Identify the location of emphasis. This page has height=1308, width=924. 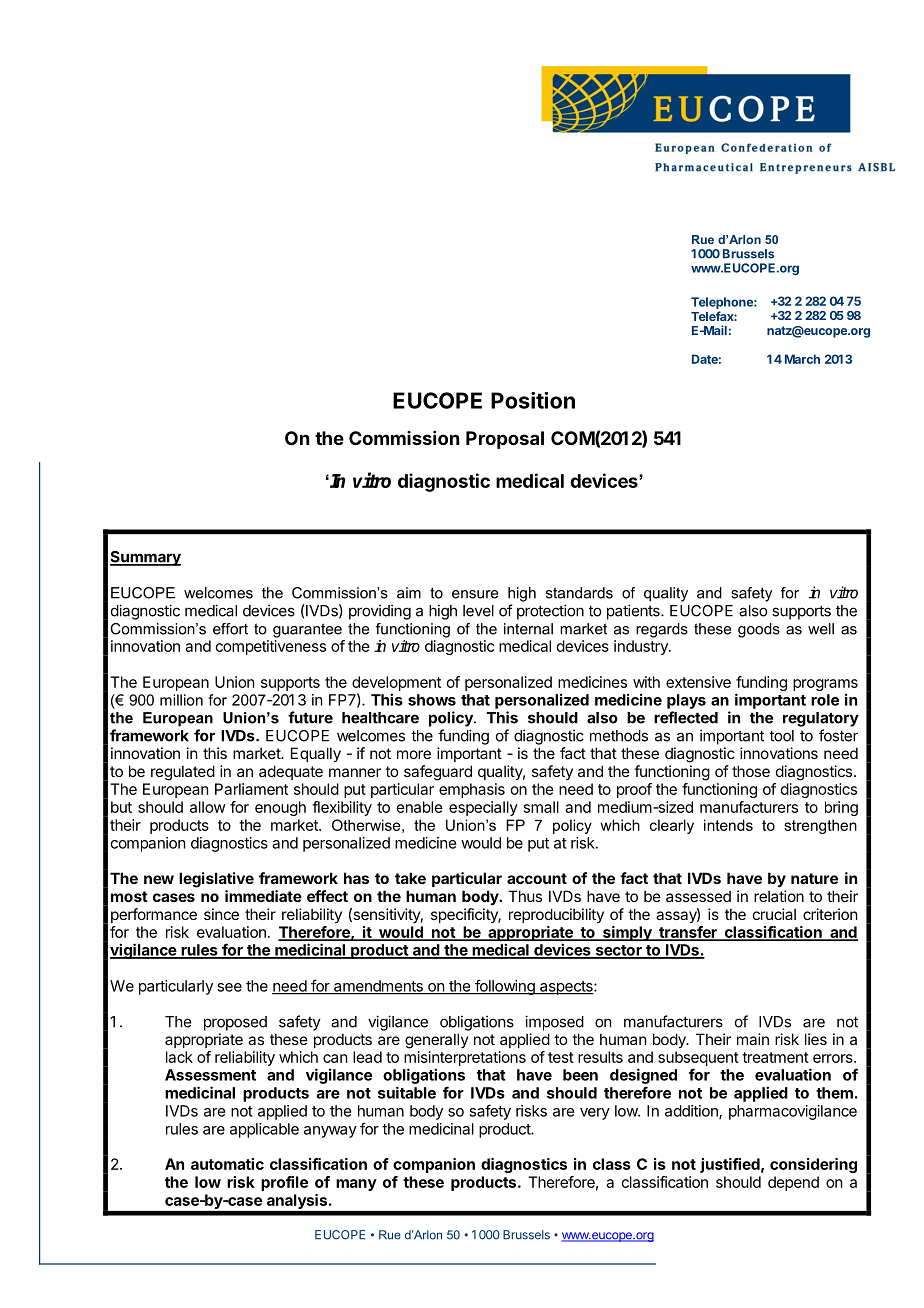
(472, 790).
